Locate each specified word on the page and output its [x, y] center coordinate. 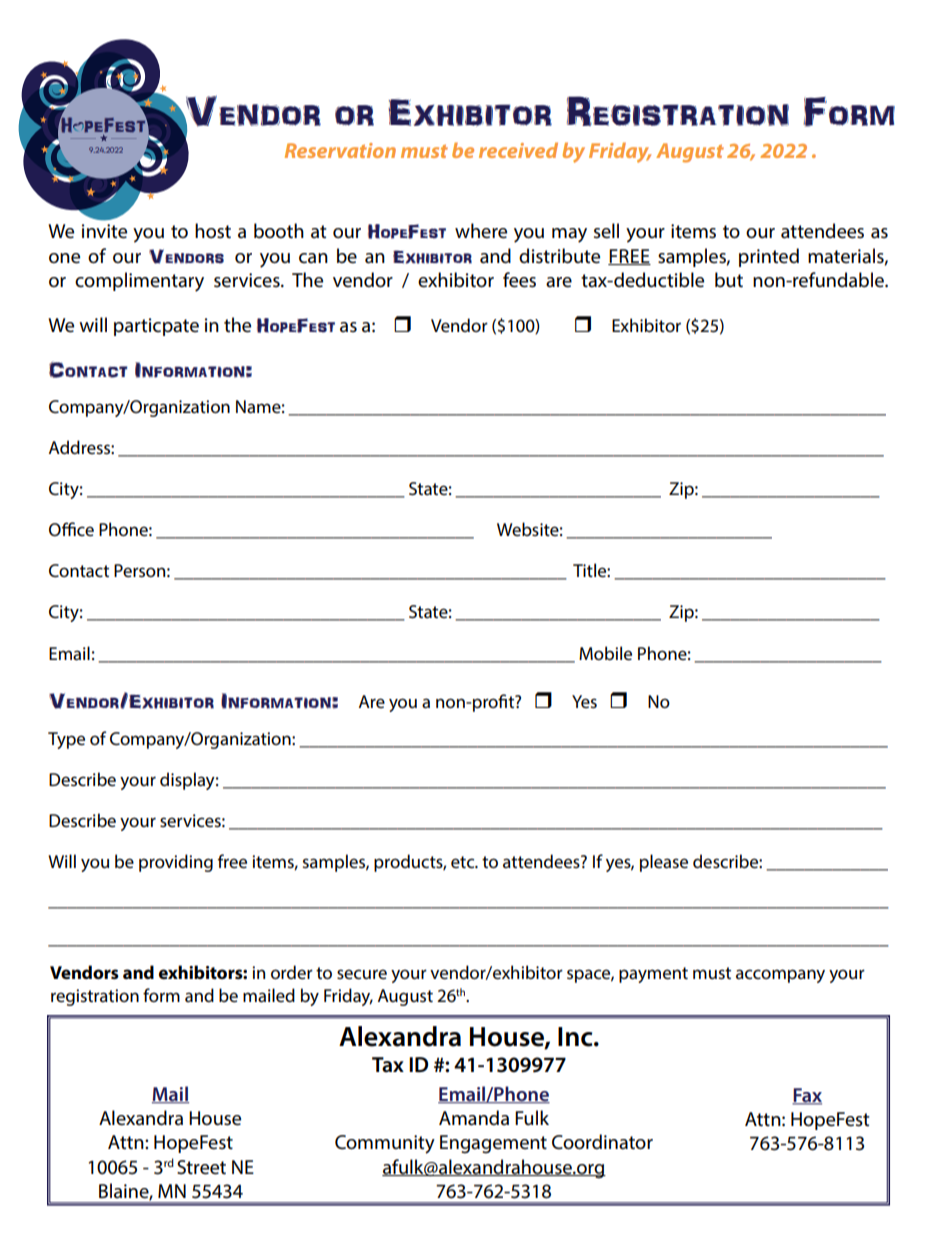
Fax [807, 1096]
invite [104, 231]
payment [653, 975]
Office [71, 529]
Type [66, 740]
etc [464, 862]
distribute [559, 256]
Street [201, 1167]
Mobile [605, 653]
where [481, 231]
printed [769, 257]
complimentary [139, 282]
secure [362, 974]
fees [519, 280]
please [664, 863]
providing [176, 863]
